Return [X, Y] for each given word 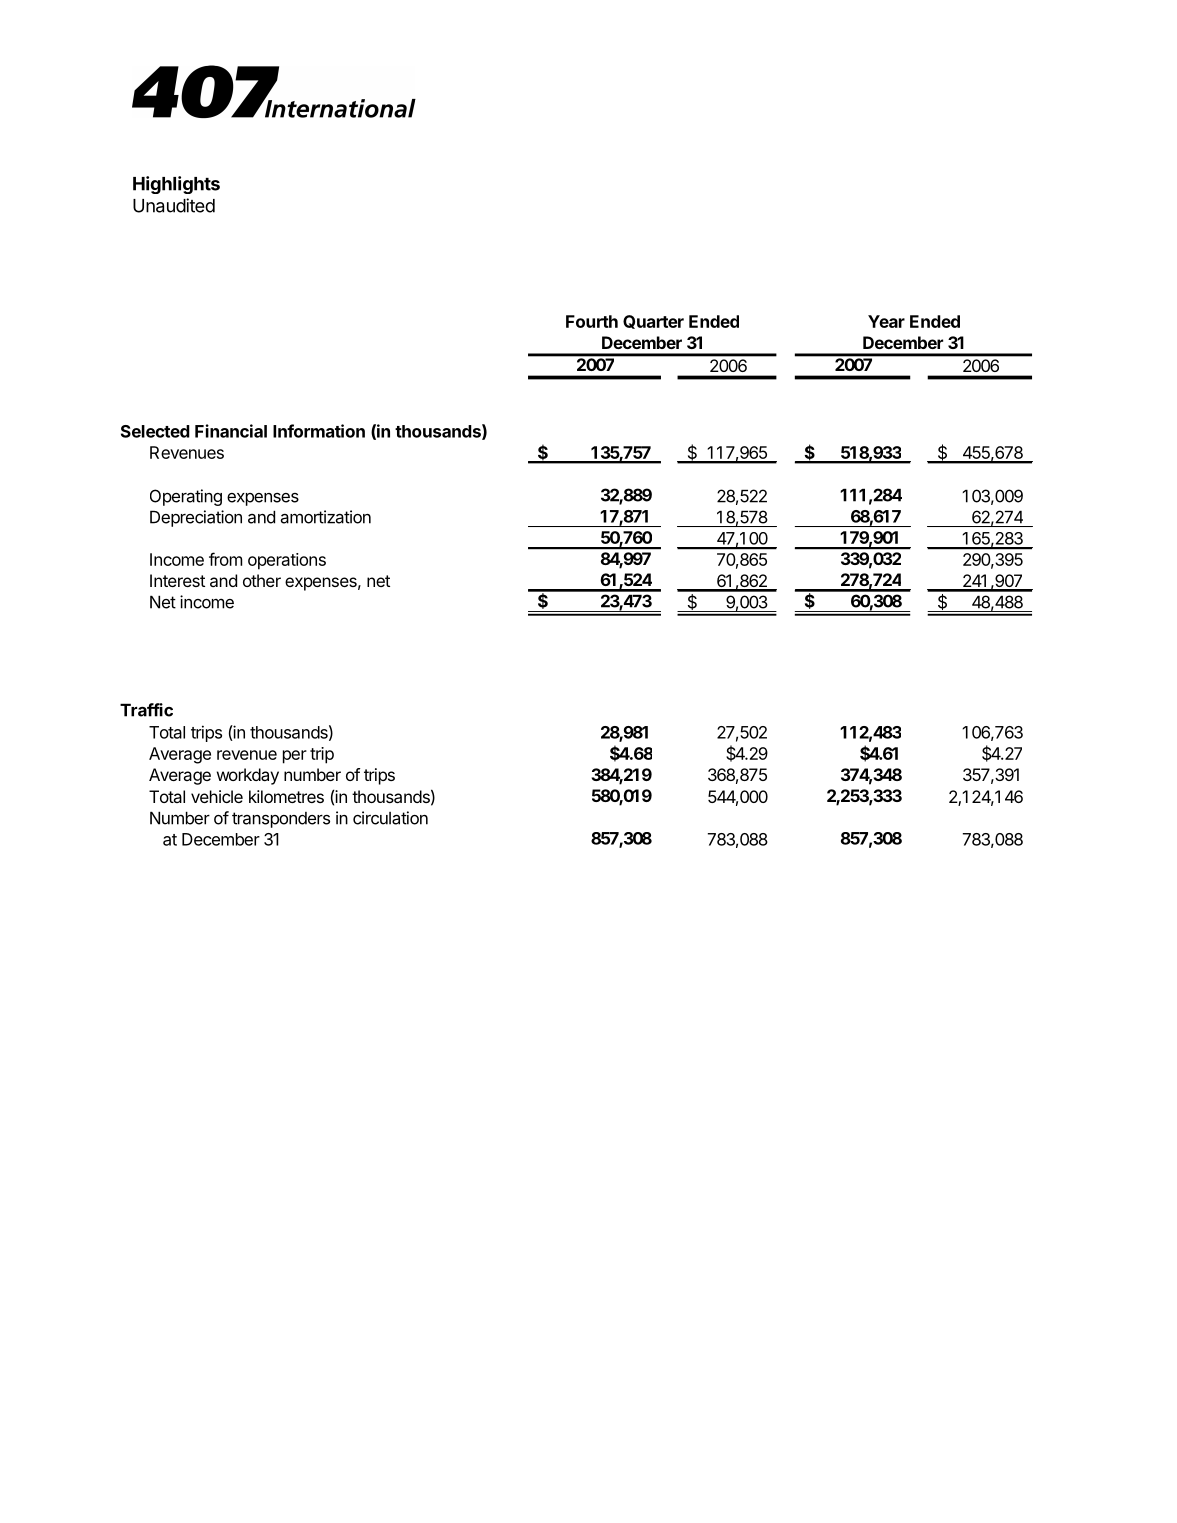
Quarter [653, 322]
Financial [231, 431]
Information [319, 431]
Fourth [592, 321]
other [262, 580]
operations [287, 561]
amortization [326, 517]
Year [886, 321]
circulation [390, 818]
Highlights [176, 185]
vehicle [217, 796]
